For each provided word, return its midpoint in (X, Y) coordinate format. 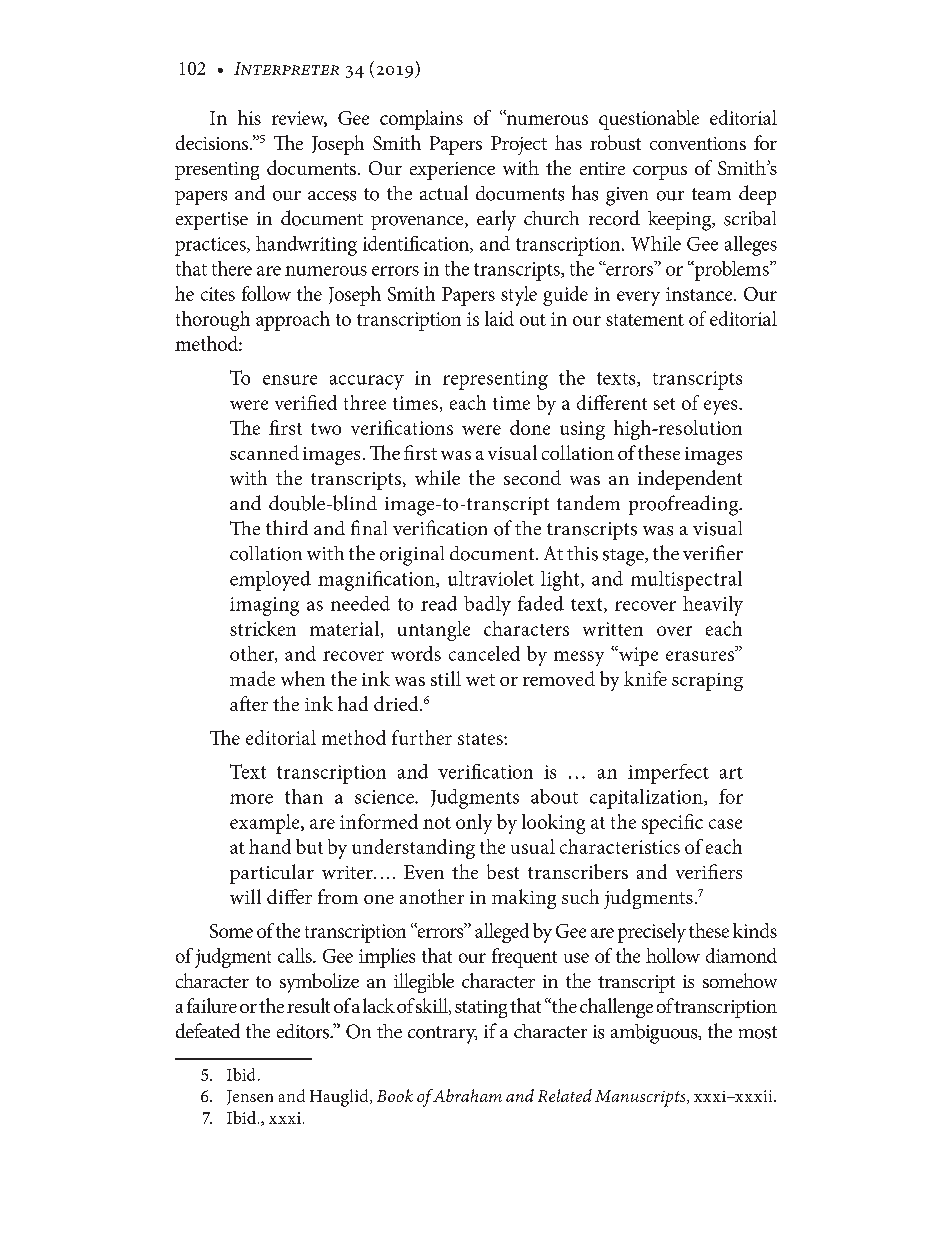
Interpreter (286, 68)
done (530, 427)
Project (519, 145)
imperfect (668, 774)
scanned (264, 452)
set (664, 404)
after (249, 703)
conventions (698, 143)
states (481, 739)
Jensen (250, 1097)
